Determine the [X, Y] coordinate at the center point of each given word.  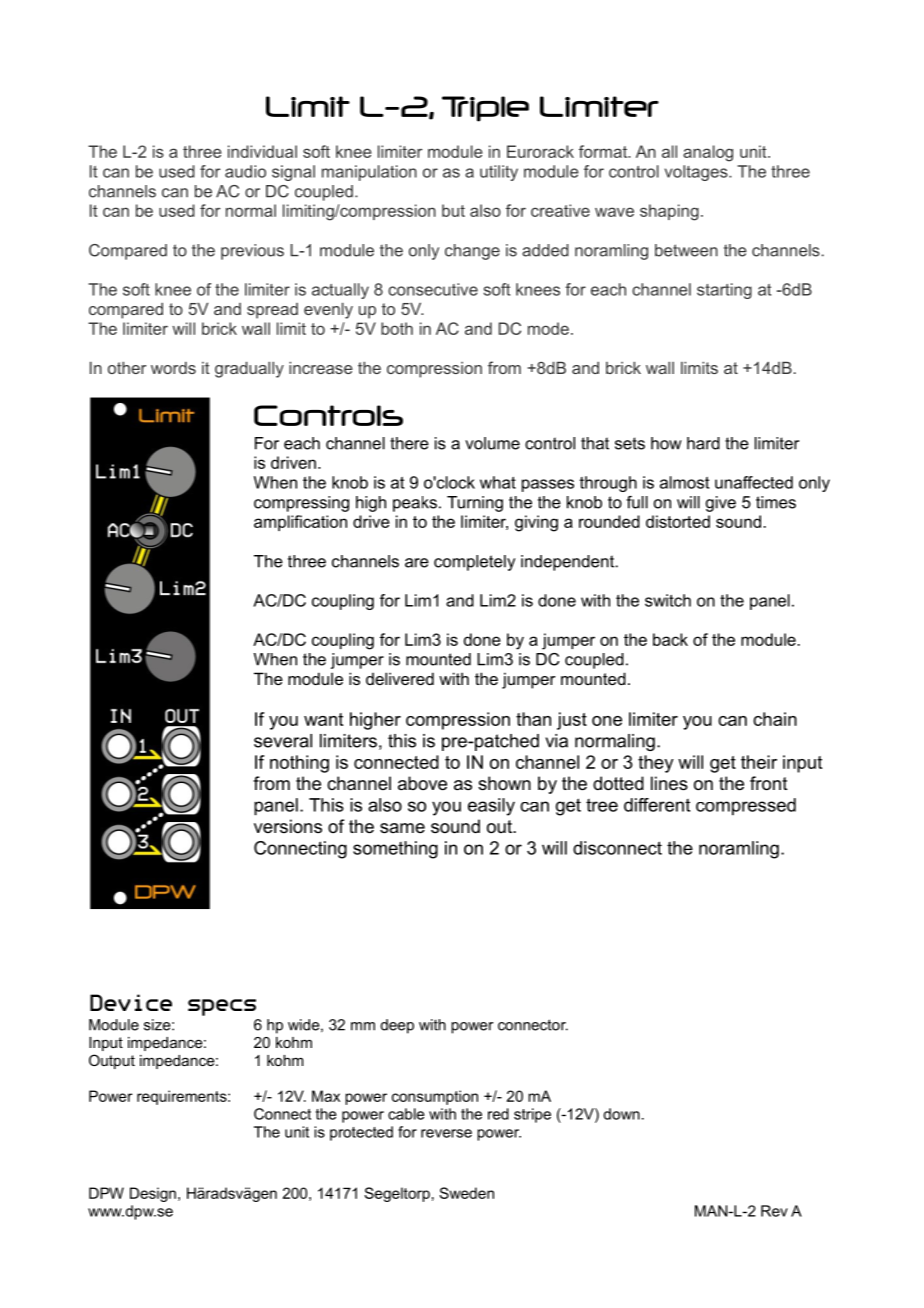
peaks [415, 504]
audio [245, 171]
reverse [446, 1133]
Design [153, 1194]
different [657, 805]
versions [288, 826]
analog [708, 153]
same [402, 828]
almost [684, 482]
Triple [485, 109]
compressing [301, 504]
